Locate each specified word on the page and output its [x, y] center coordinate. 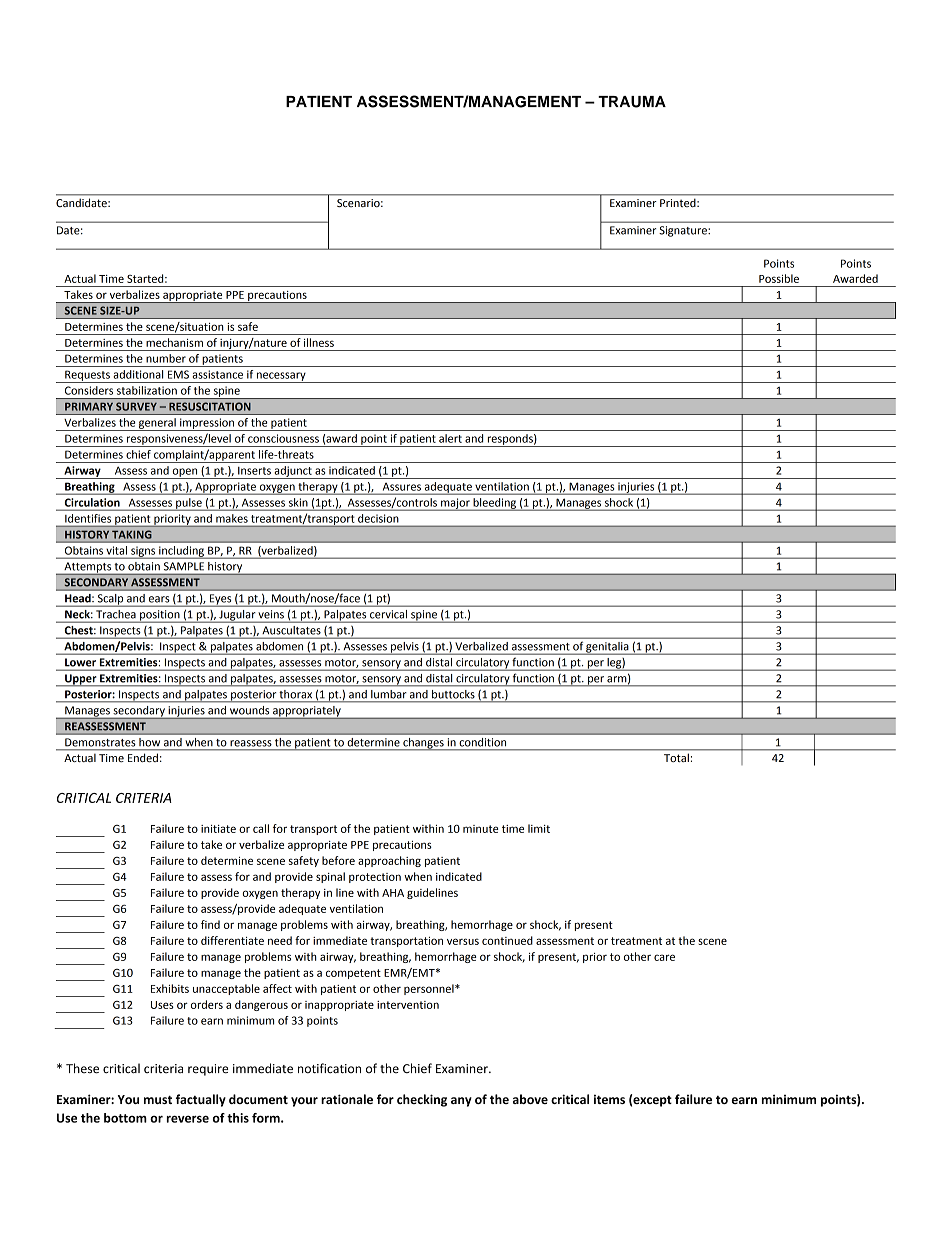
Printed [679, 203]
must [158, 1099]
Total [676, 758]
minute [481, 829]
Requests [87, 376]
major [455, 504]
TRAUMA [632, 102]
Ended [143, 758]
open [185, 473]
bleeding [494, 504]
